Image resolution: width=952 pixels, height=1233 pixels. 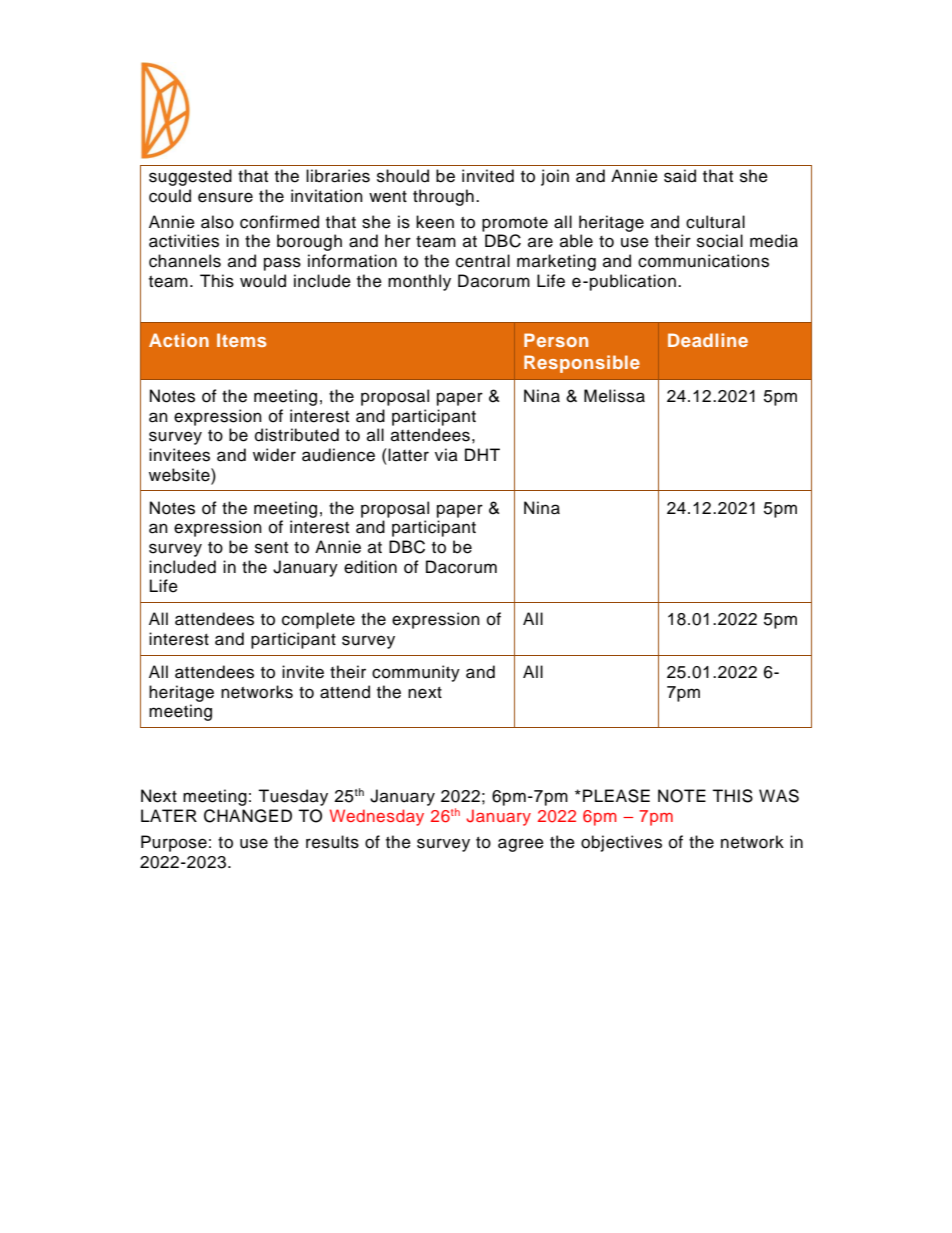 What do you see at coordinates (779, 796) in the page?
I see `WAS` at bounding box center [779, 796].
